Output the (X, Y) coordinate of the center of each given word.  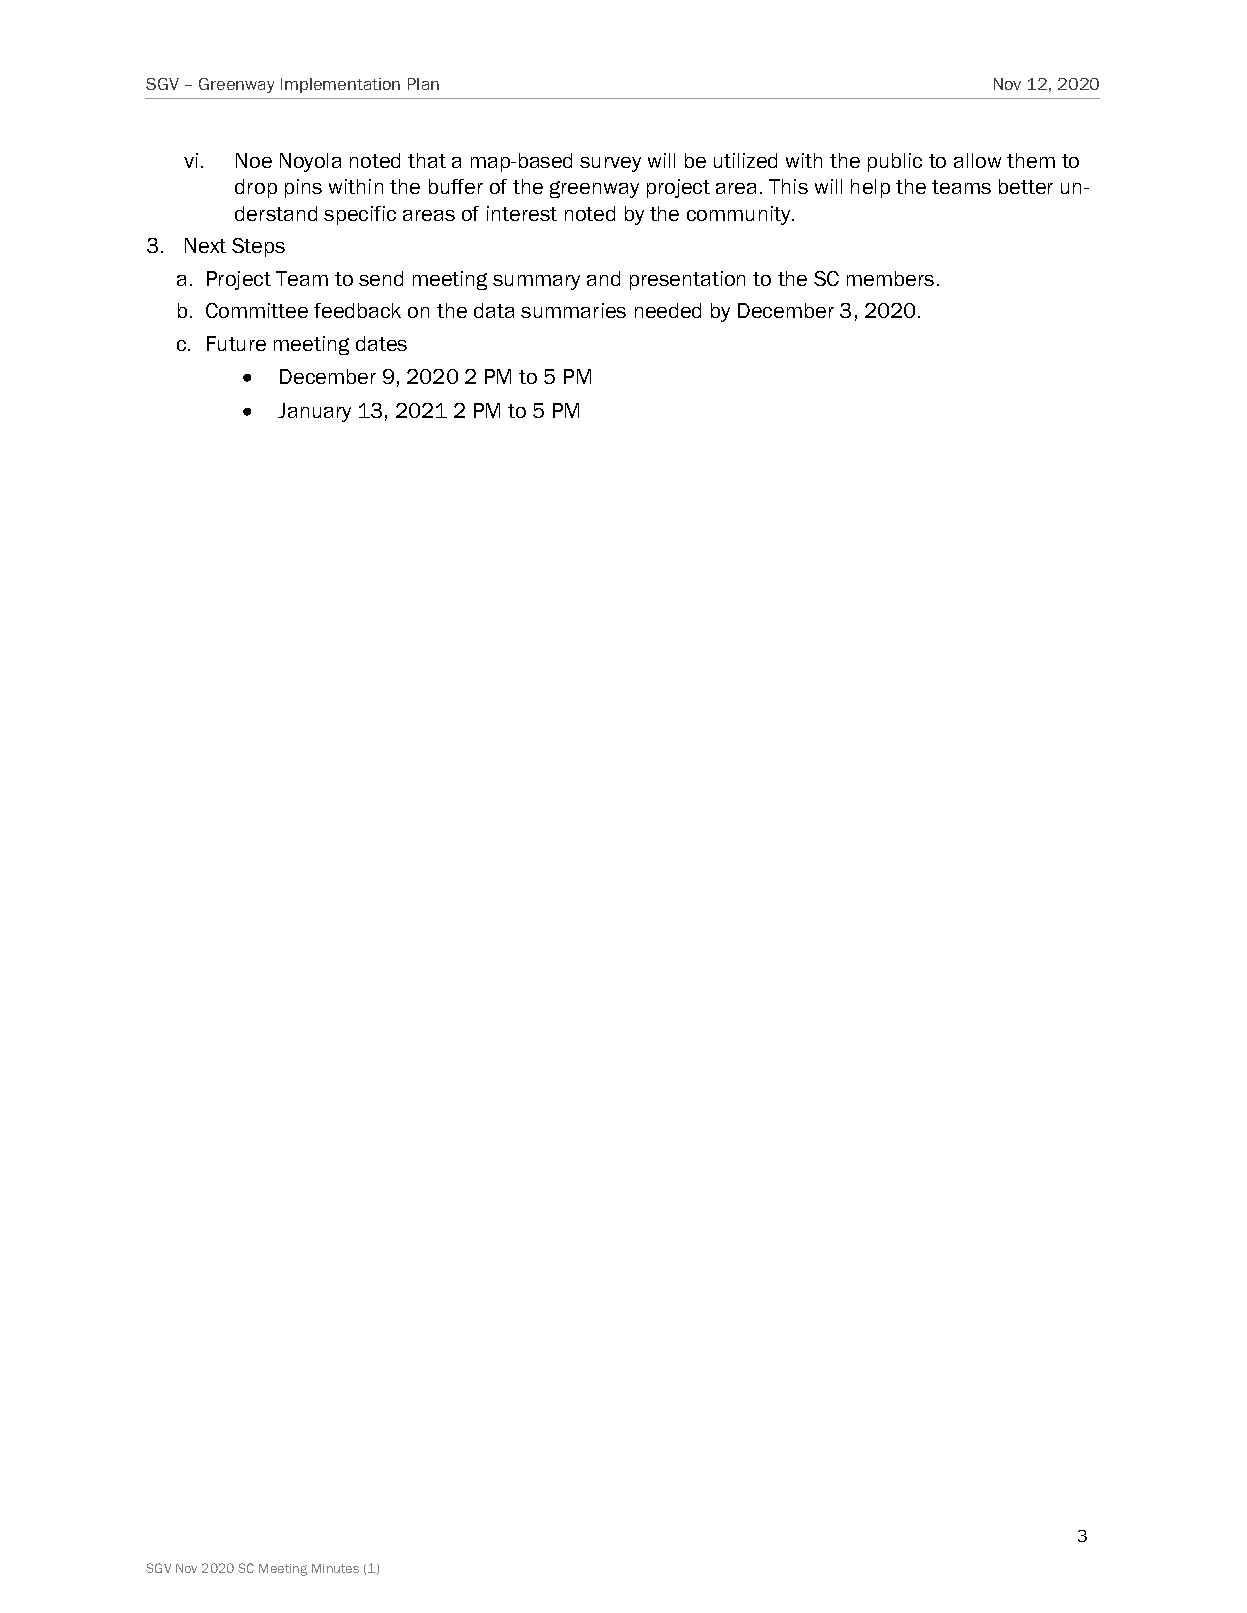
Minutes (335, 1568)
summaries (573, 310)
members (890, 278)
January (314, 412)
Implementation (340, 85)
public (895, 162)
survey (610, 164)
